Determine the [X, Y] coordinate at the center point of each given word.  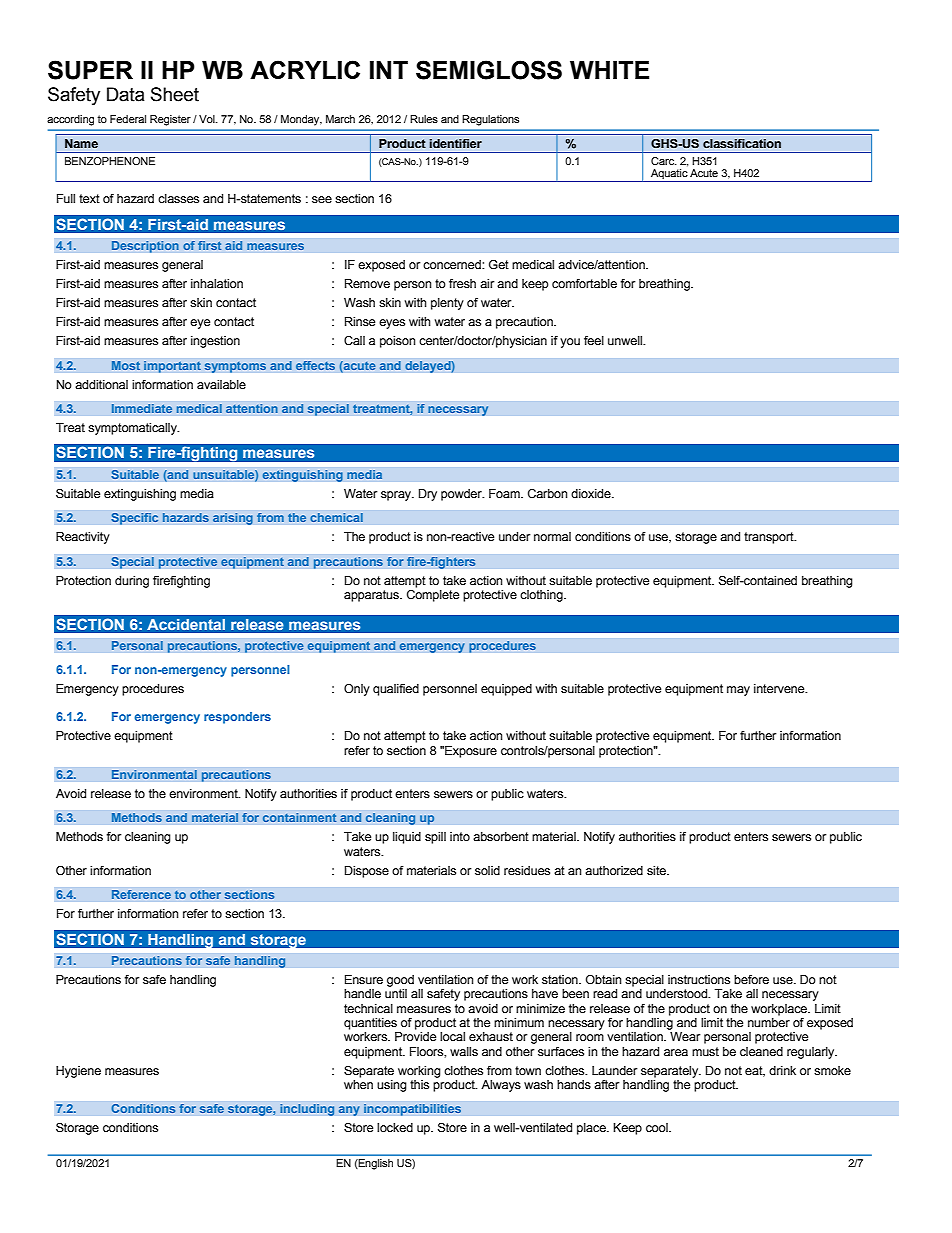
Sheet [175, 94]
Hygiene [78, 1072]
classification [742, 143]
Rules [424, 119]
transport [770, 538]
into [460, 836]
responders [237, 718]
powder [462, 495]
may [738, 691]
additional [101, 384]
